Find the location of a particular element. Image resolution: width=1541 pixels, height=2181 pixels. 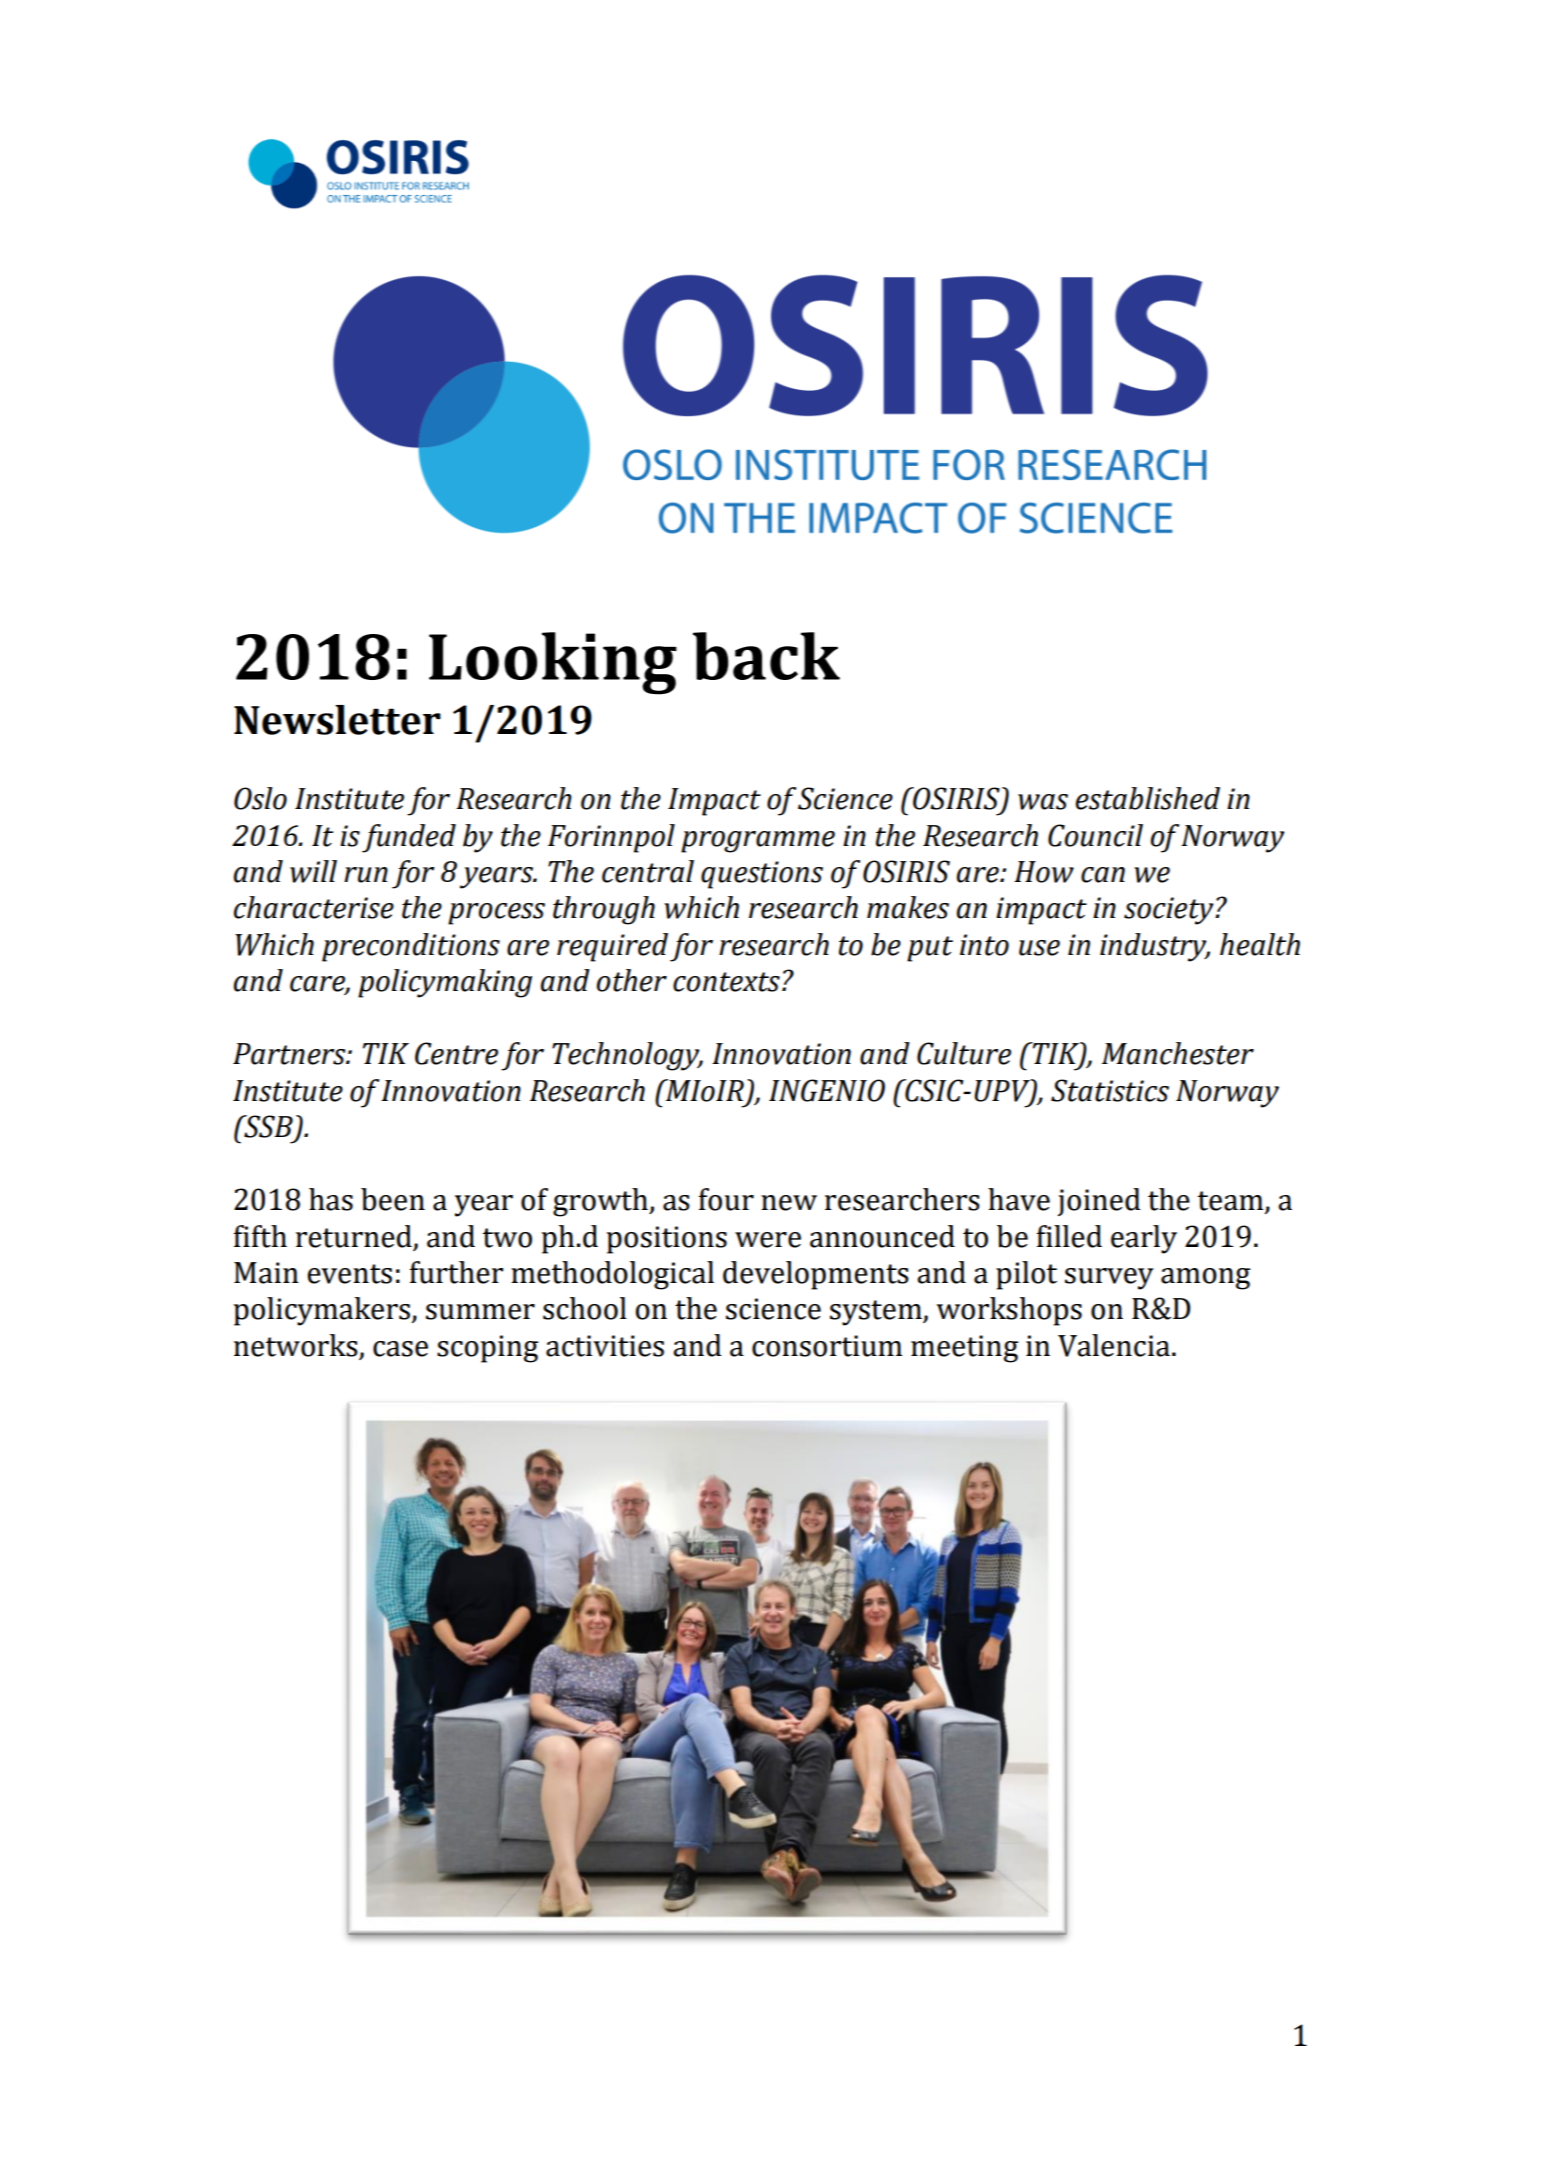

policymaking is located at coordinates (445, 983).
